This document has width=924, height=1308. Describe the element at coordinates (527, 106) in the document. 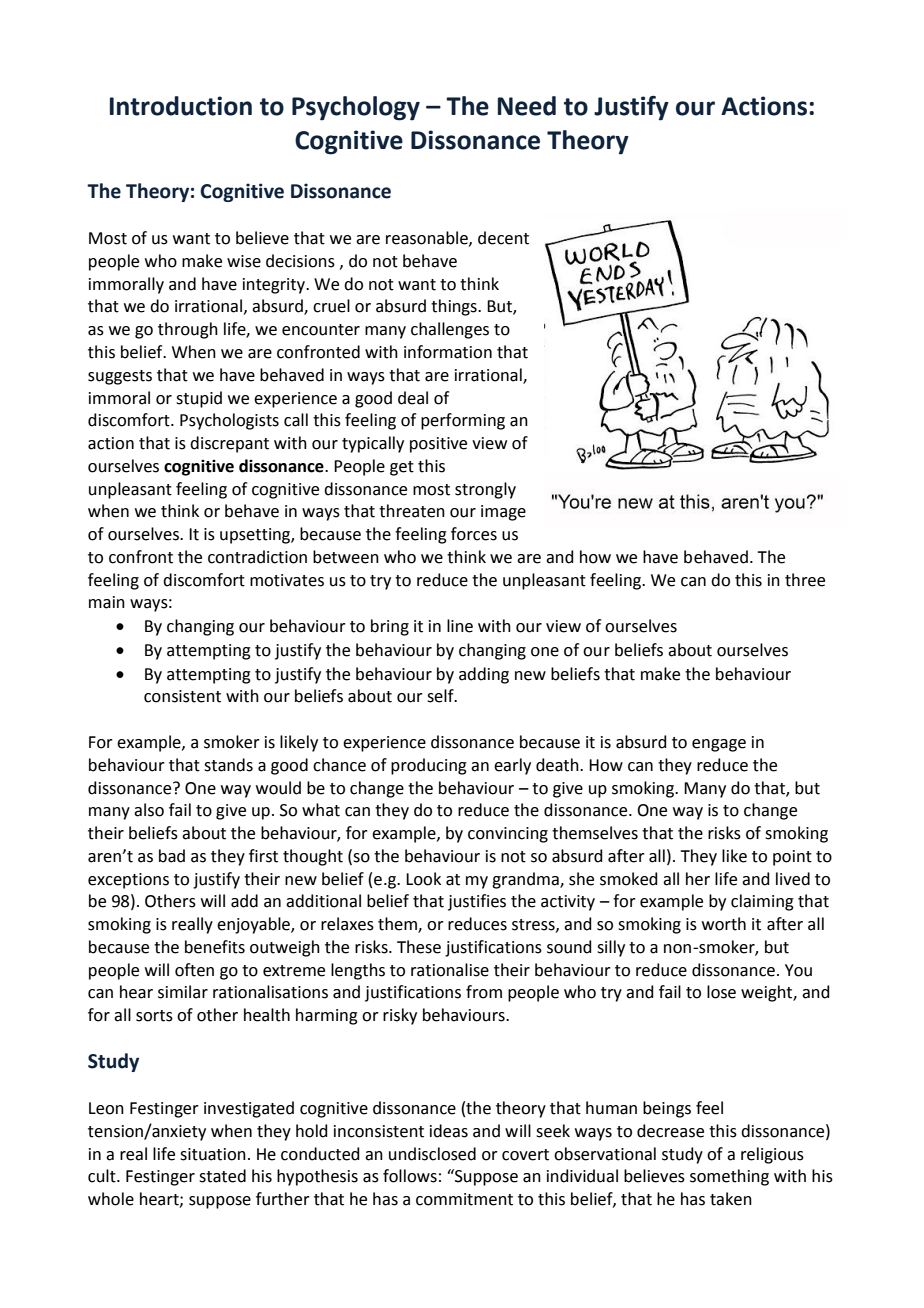

I see `Need` at that location.
